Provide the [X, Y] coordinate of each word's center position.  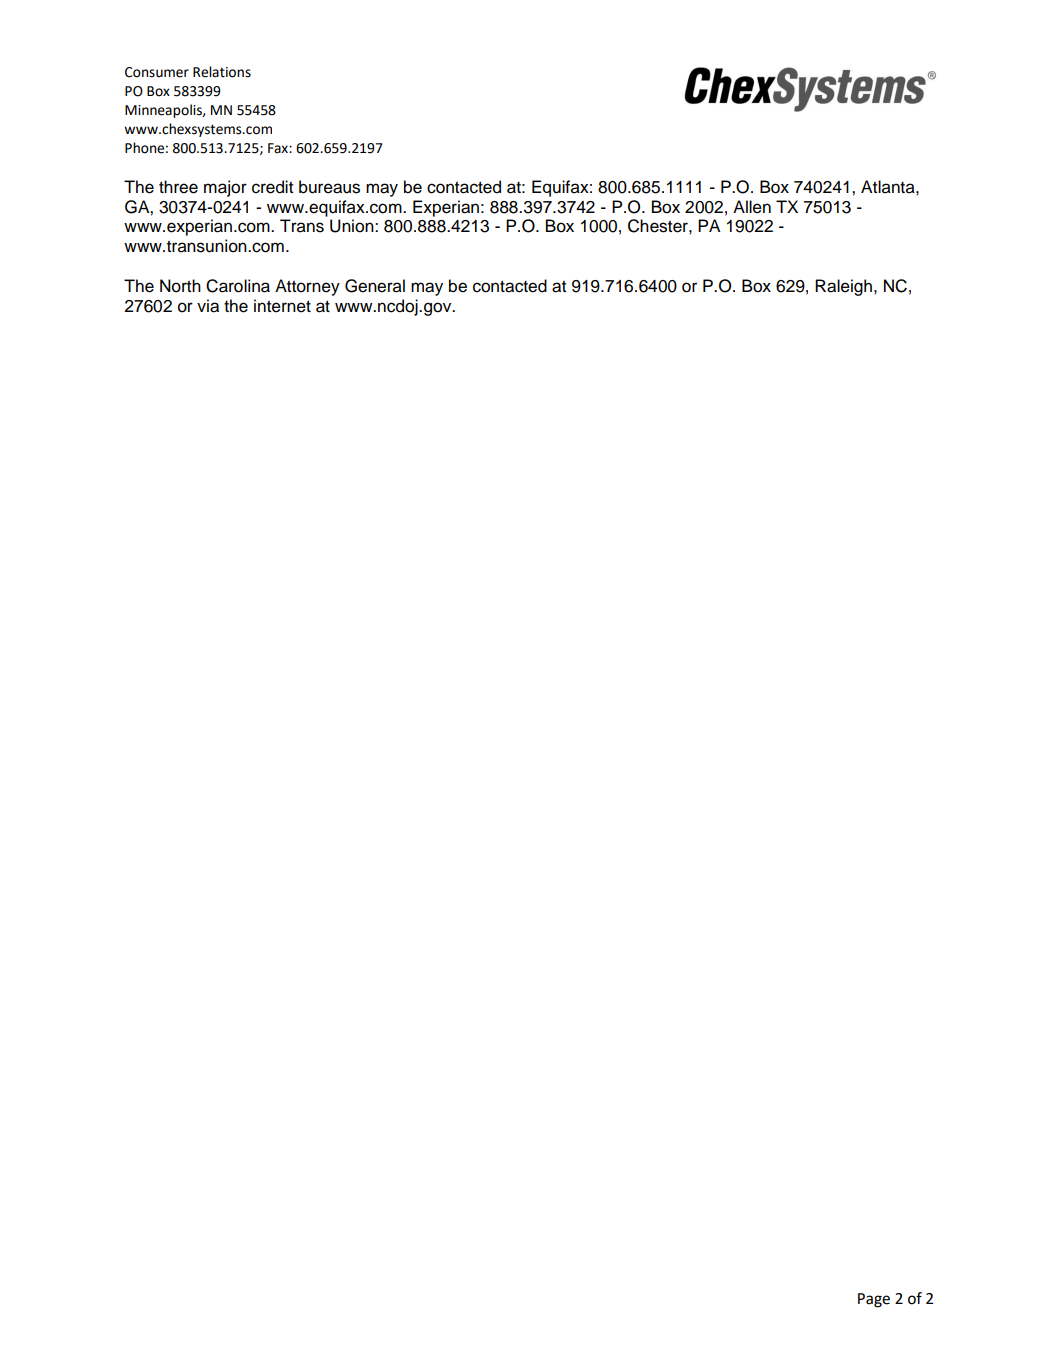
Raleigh [845, 287]
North [180, 286]
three [178, 187]
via [208, 306]
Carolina [238, 286]
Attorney [307, 287]
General [375, 286]
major [225, 188]
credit [272, 187]
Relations [222, 72]
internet [282, 306]
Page [874, 1300]
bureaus [329, 187]
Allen [752, 207]
